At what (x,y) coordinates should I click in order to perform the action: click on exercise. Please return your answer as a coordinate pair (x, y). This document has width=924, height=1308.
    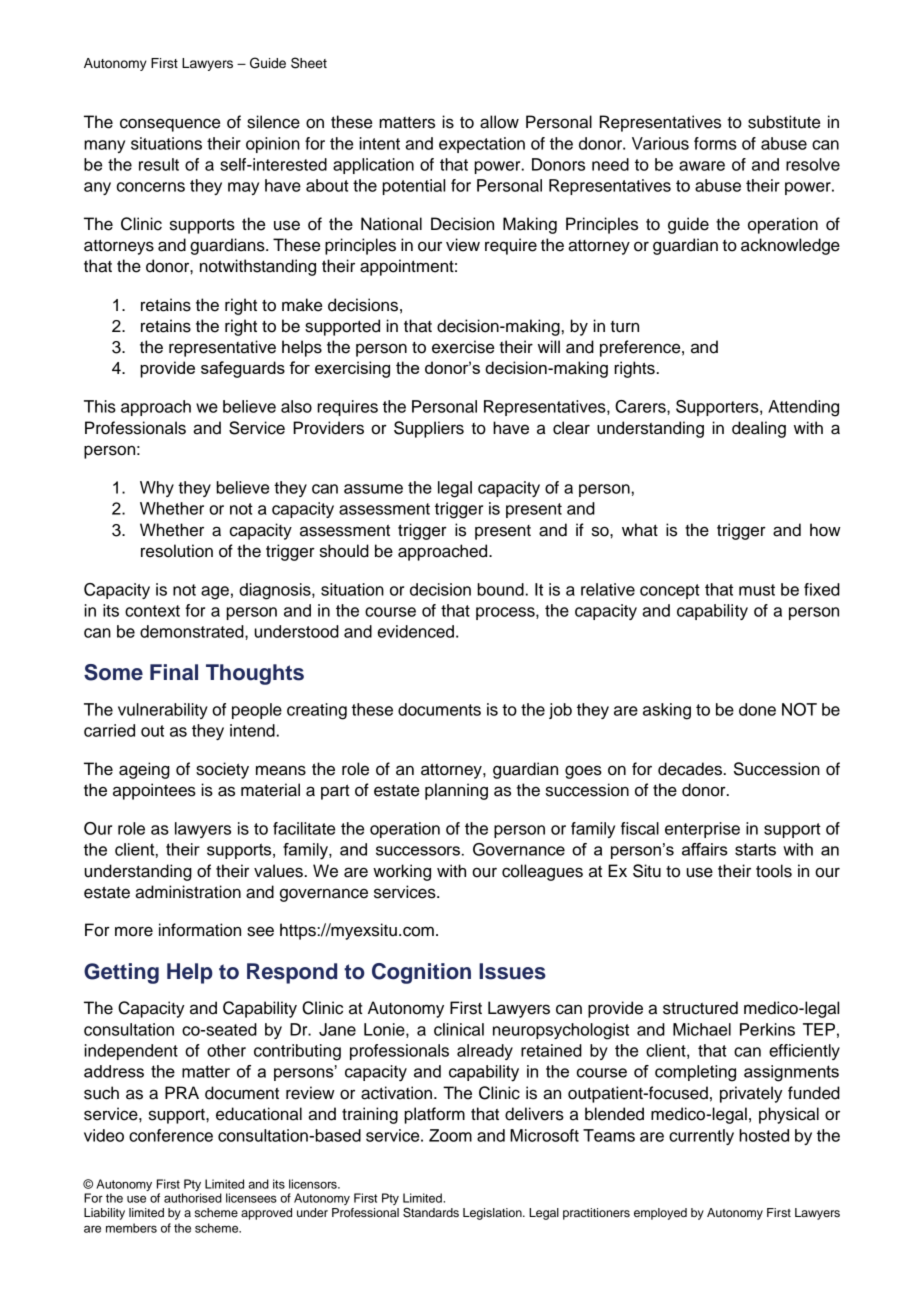
    Looking at the image, I should click on (463, 347).
